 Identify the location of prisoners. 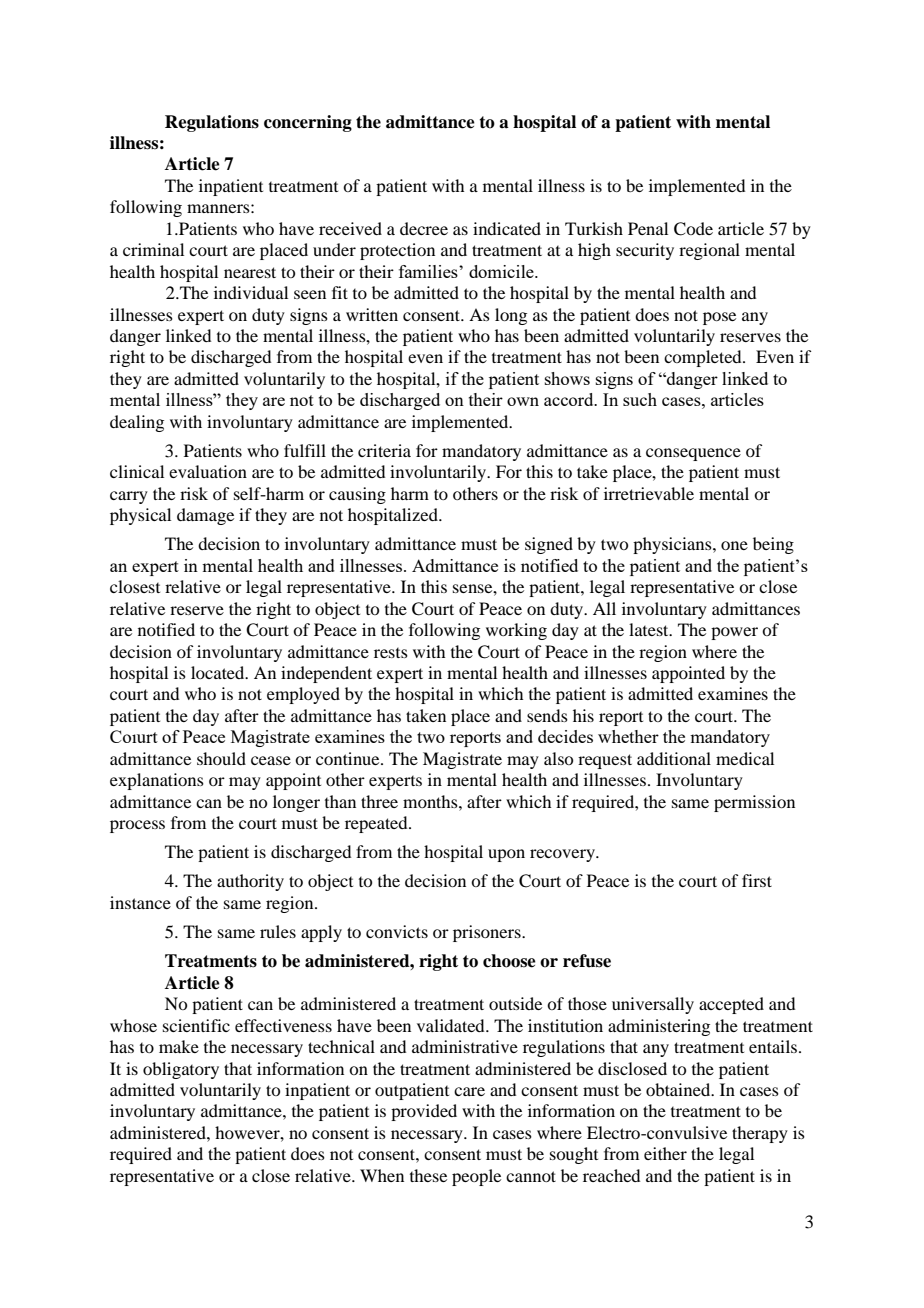
(488, 933).
